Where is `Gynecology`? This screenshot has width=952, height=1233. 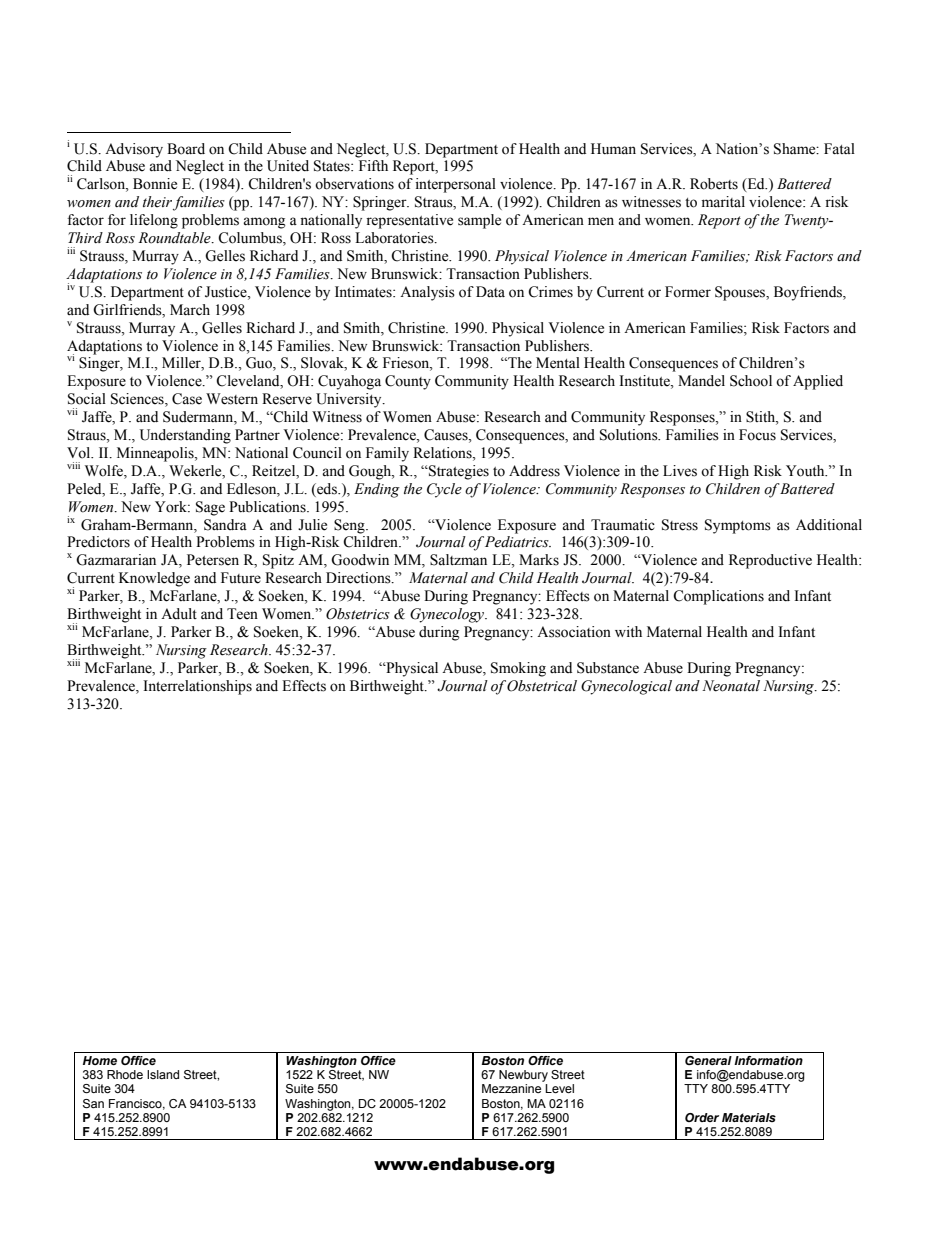 Gynecology is located at coordinates (448, 615).
